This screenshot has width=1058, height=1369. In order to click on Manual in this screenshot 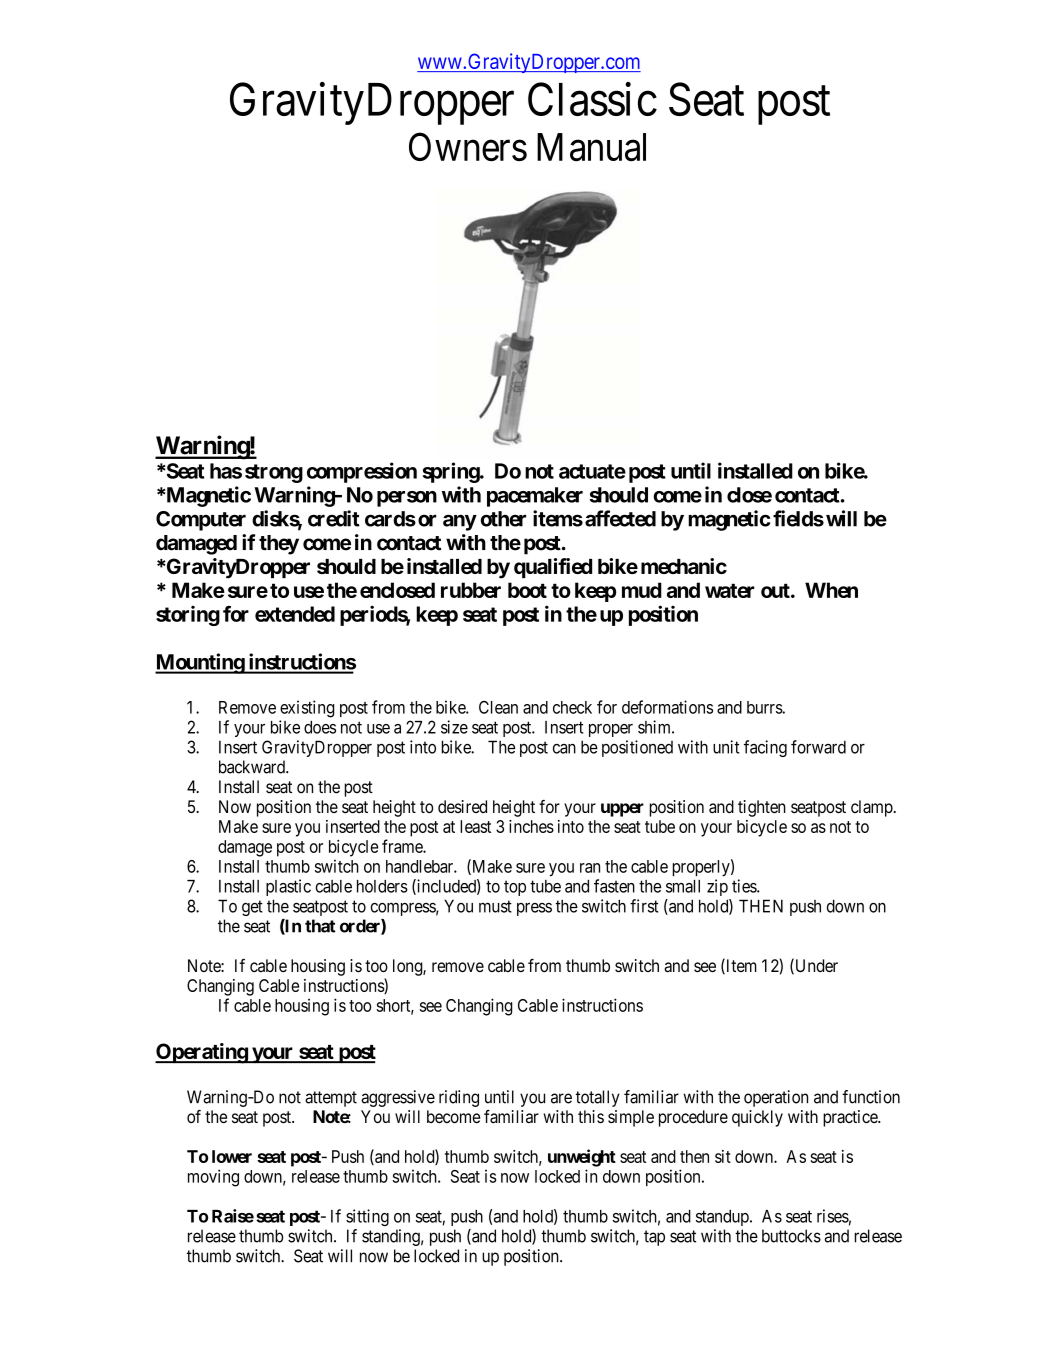, I will do `click(591, 147)`.
